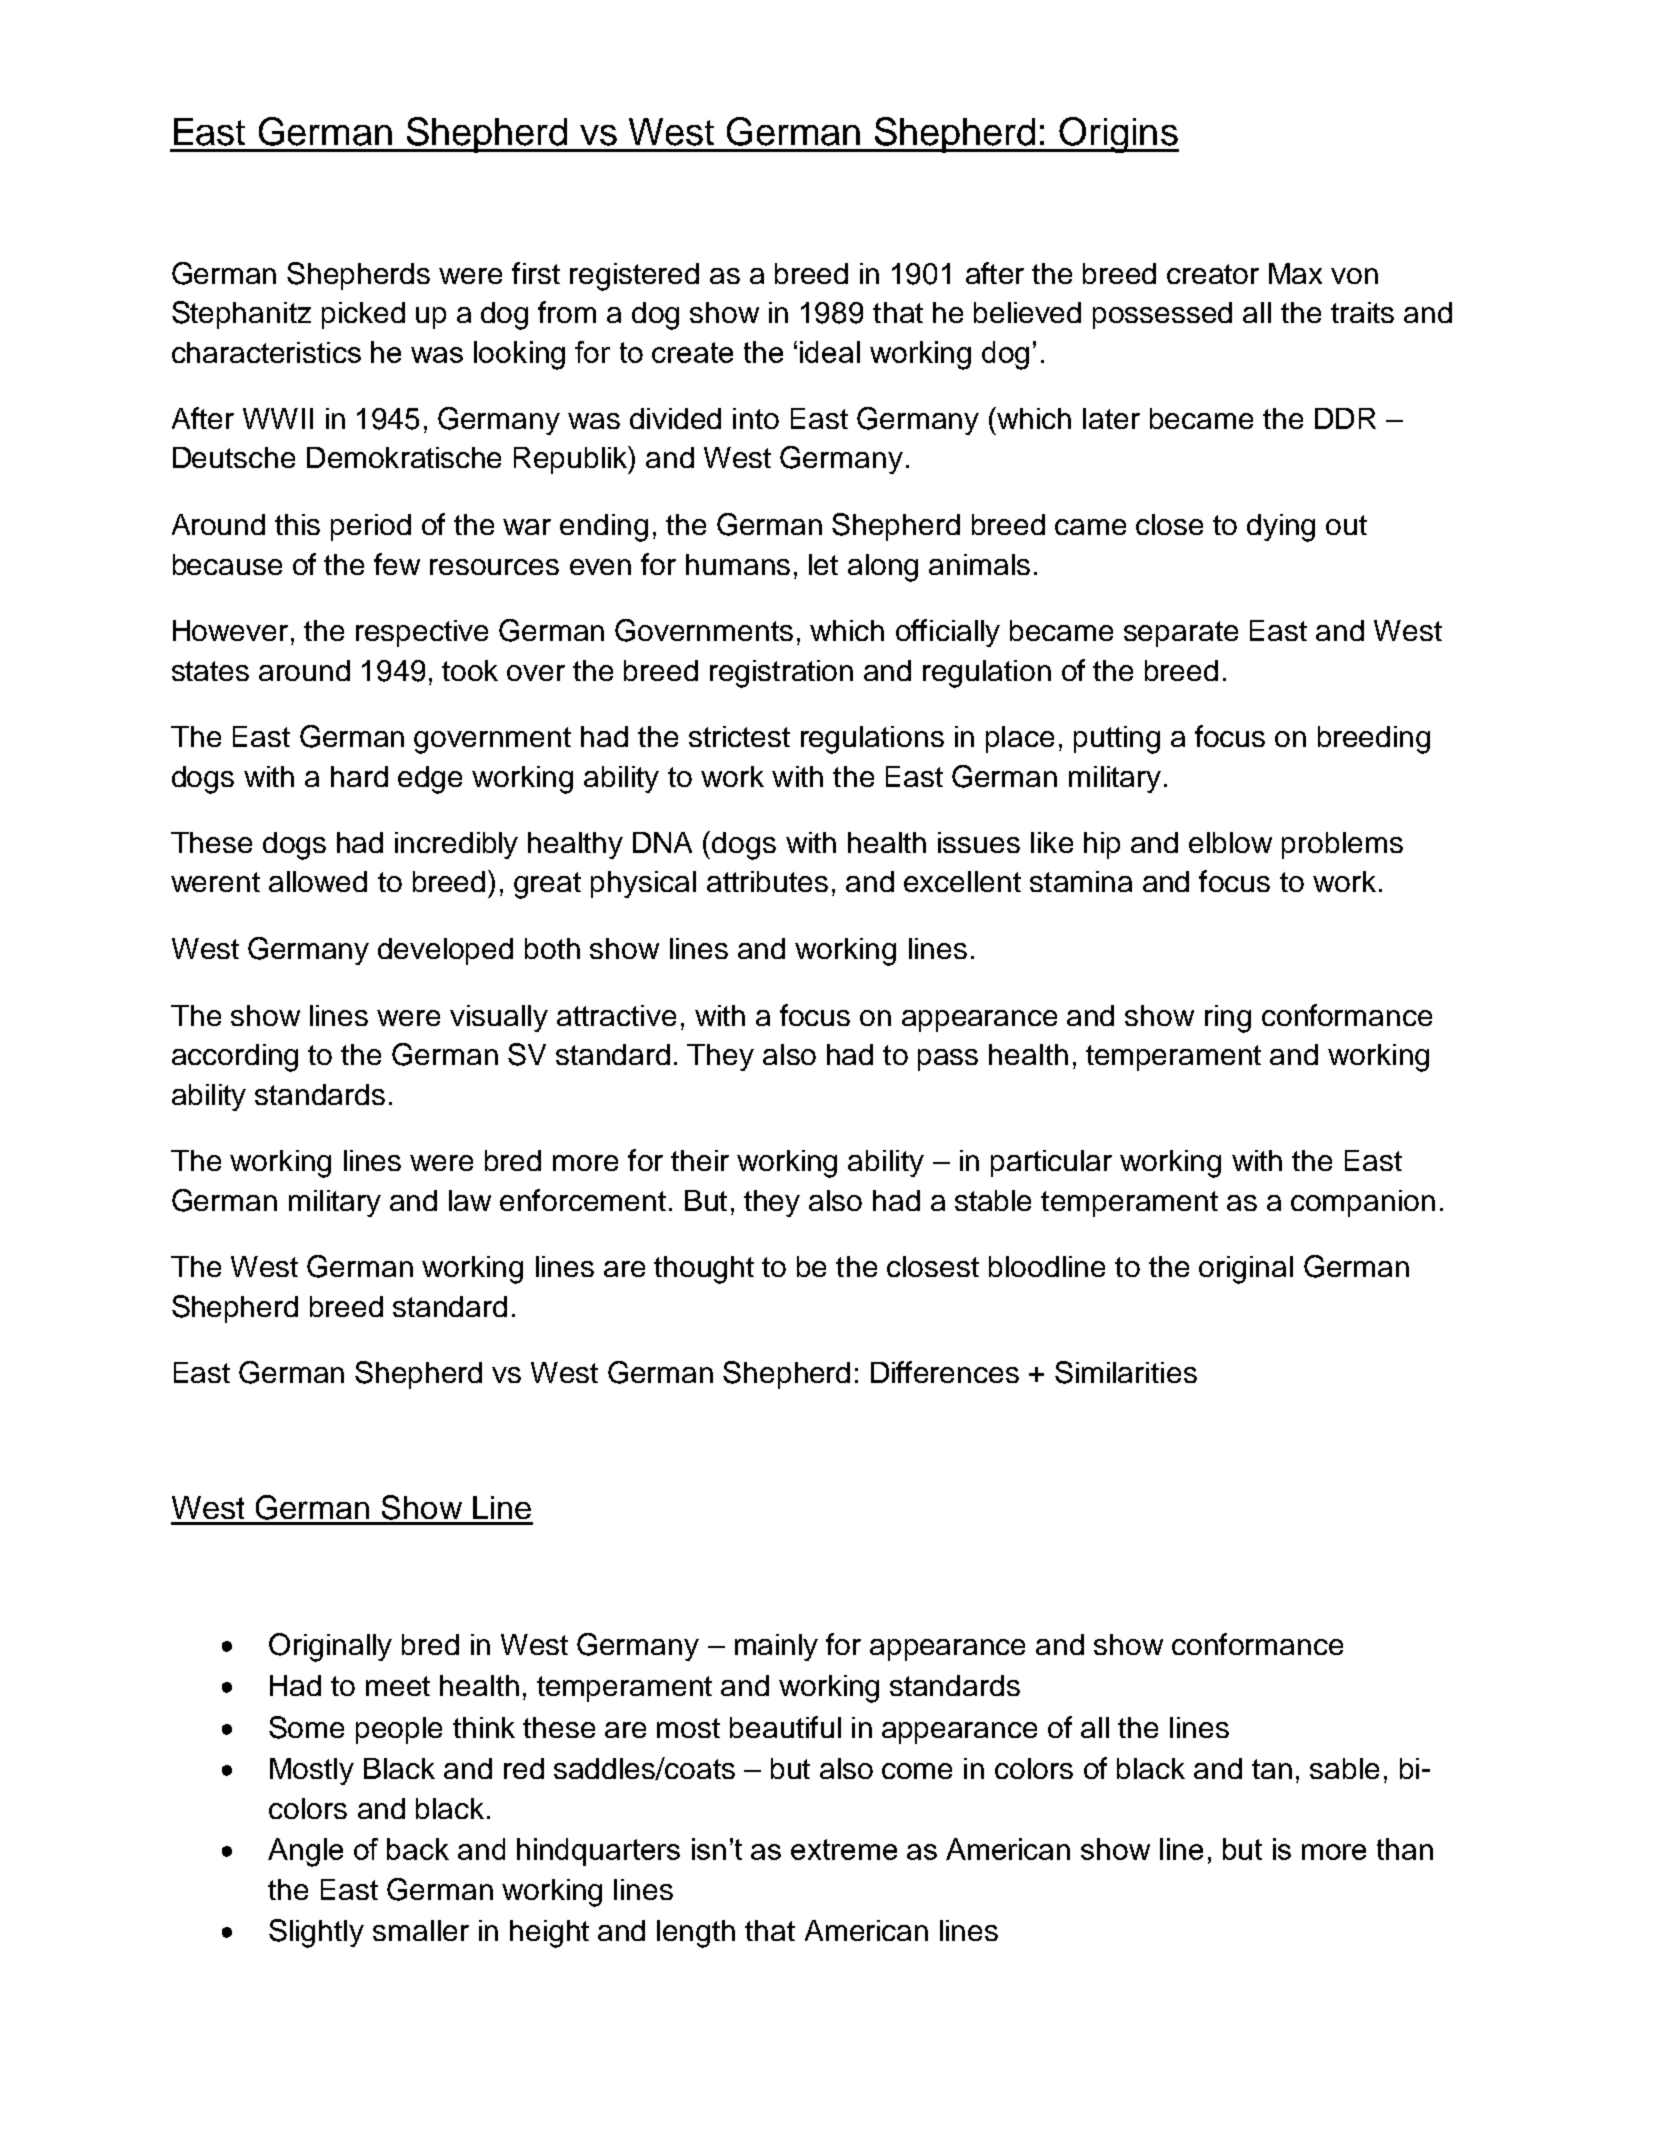 The width and height of the screenshot is (1659, 2147). I want to click on Differences, so click(945, 1372).
